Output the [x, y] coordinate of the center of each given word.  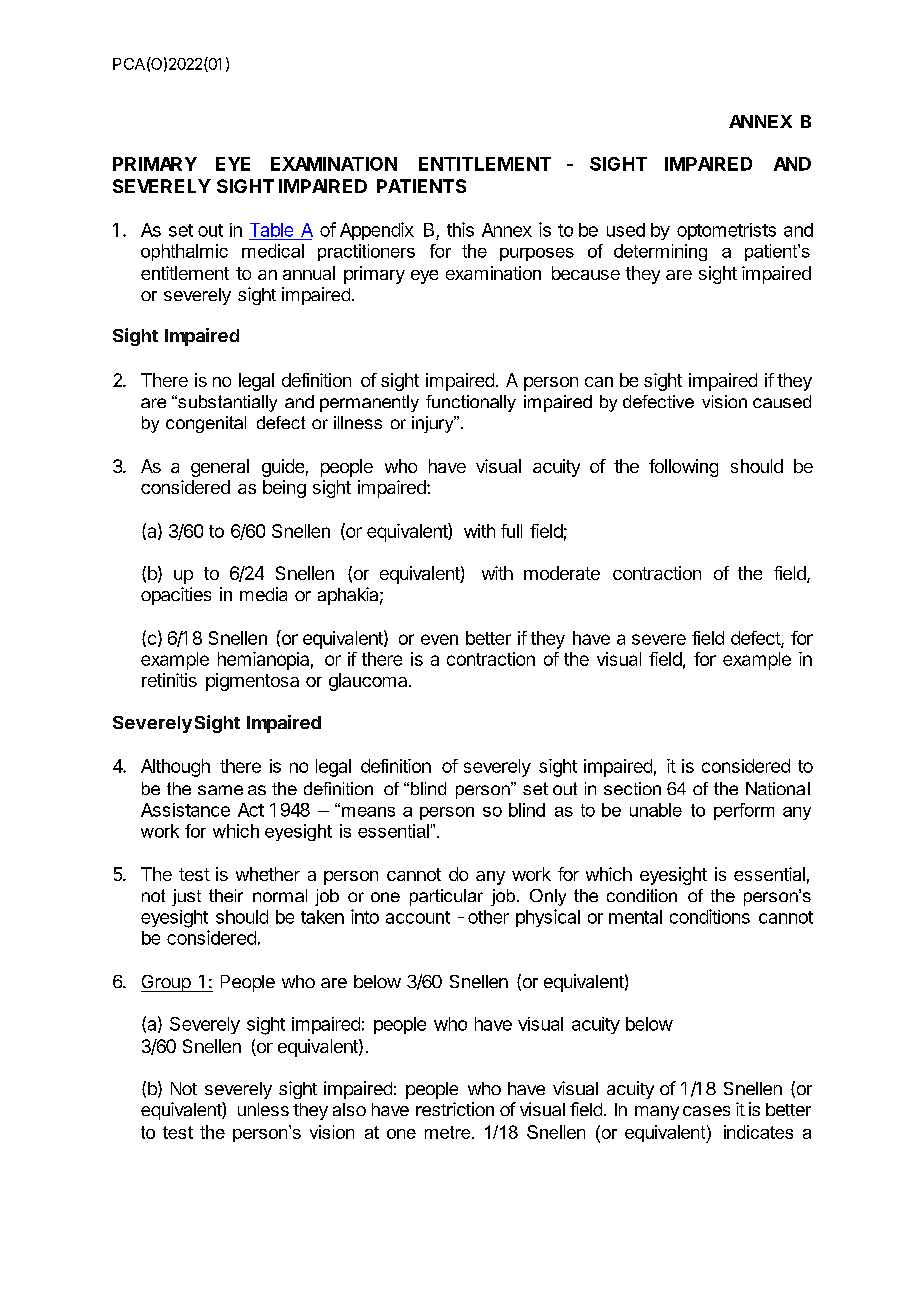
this [460, 229]
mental [635, 917]
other [488, 917]
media [263, 594]
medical [273, 251]
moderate [562, 573]
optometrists [726, 231]
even [439, 639]
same [220, 790]
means [367, 811]
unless [263, 1109]
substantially [226, 403]
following [683, 468]
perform [744, 811]
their [226, 895]
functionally [471, 403]
